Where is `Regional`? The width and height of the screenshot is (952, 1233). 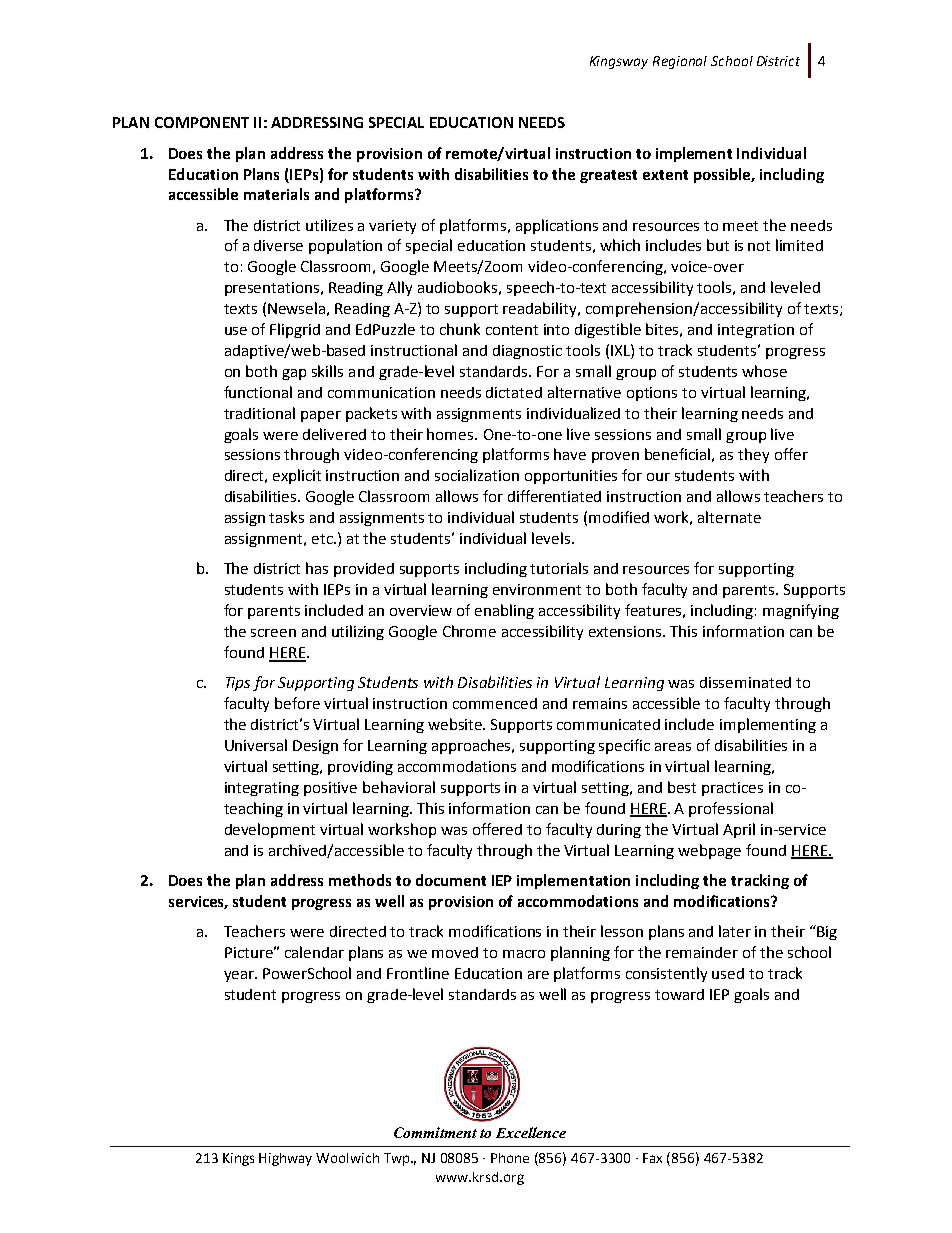
Regional is located at coordinates (680, 62).
